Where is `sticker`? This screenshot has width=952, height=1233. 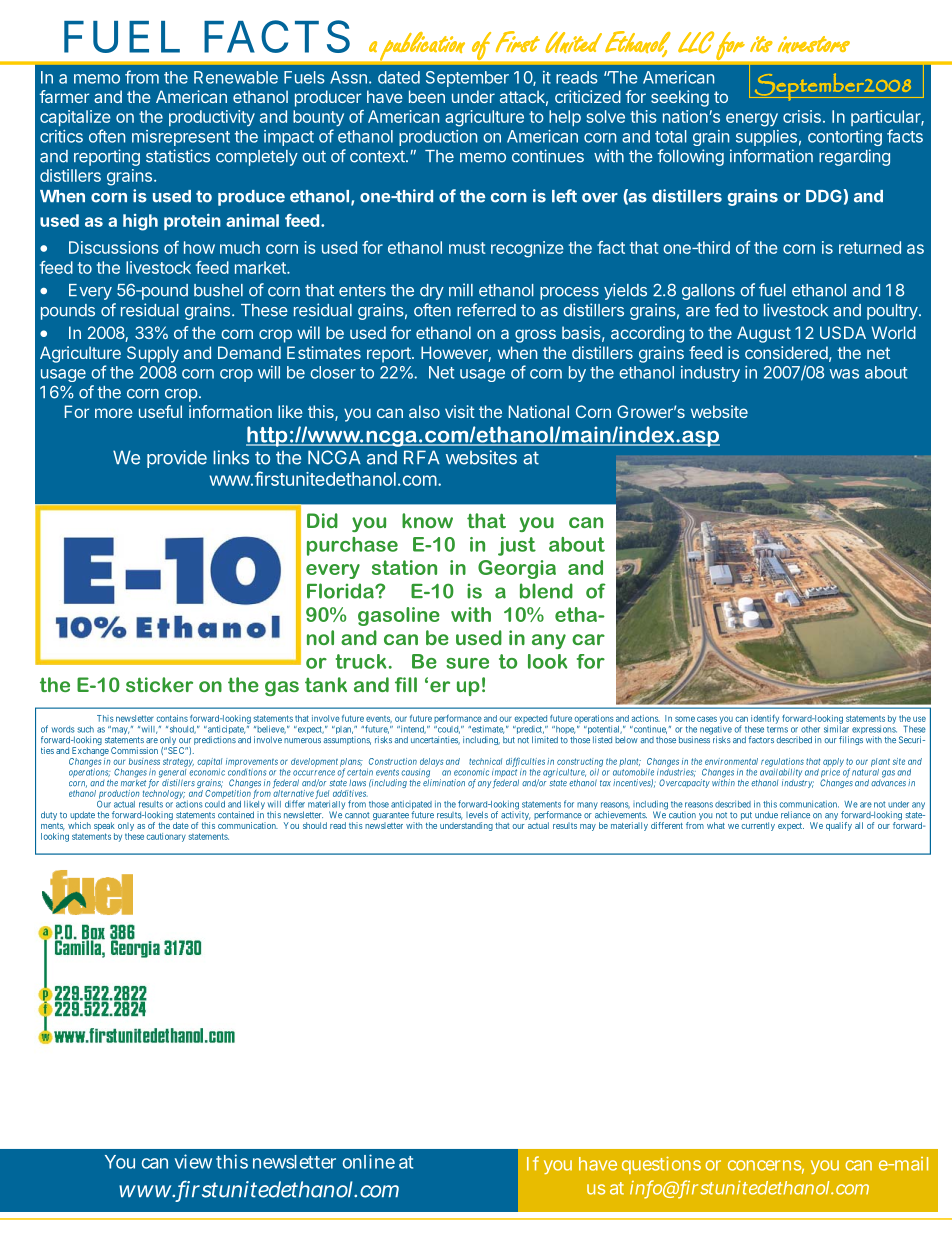
sticker is located at coordinates (159, 684).
